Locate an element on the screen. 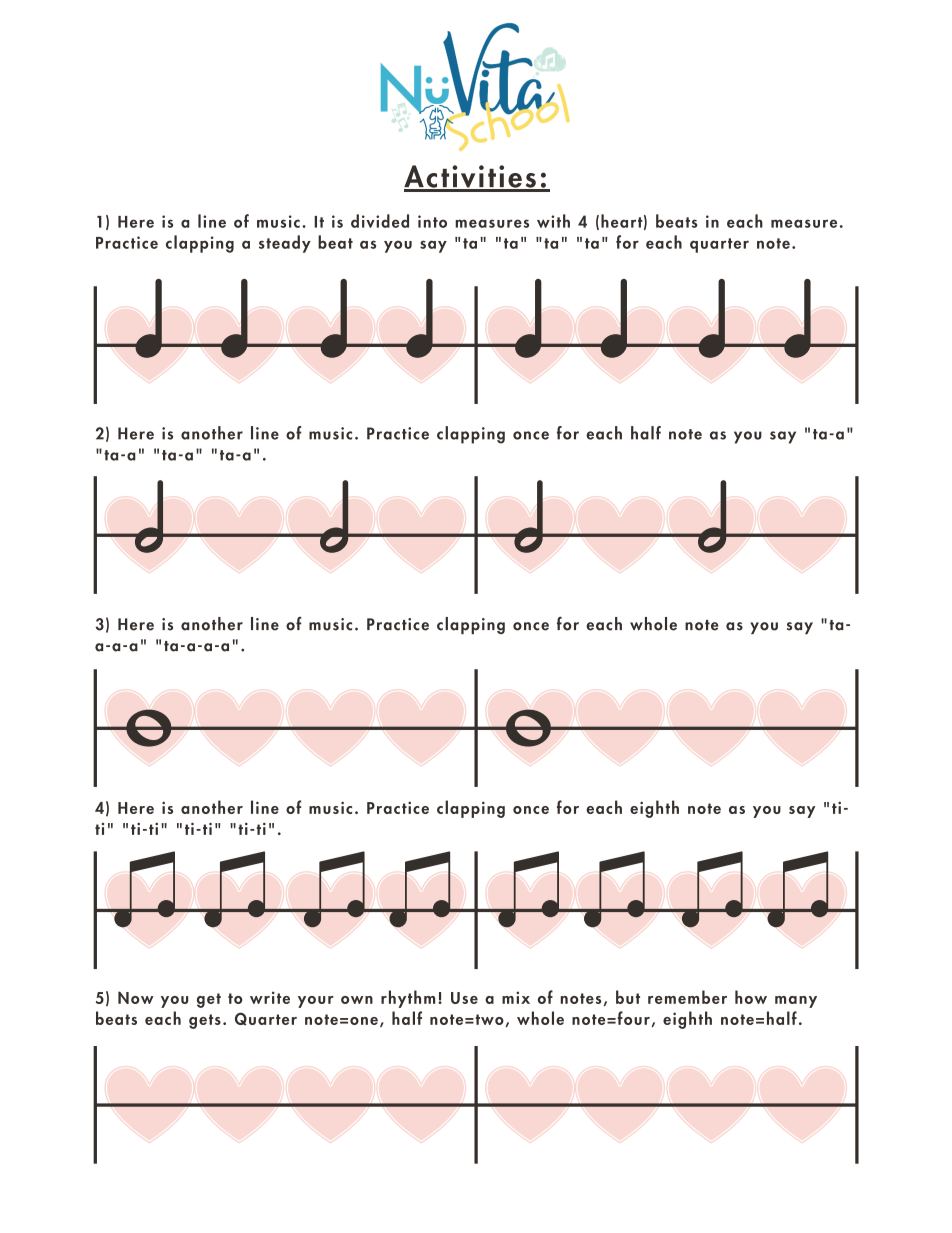  remember is located at coordinates (687, 997).
